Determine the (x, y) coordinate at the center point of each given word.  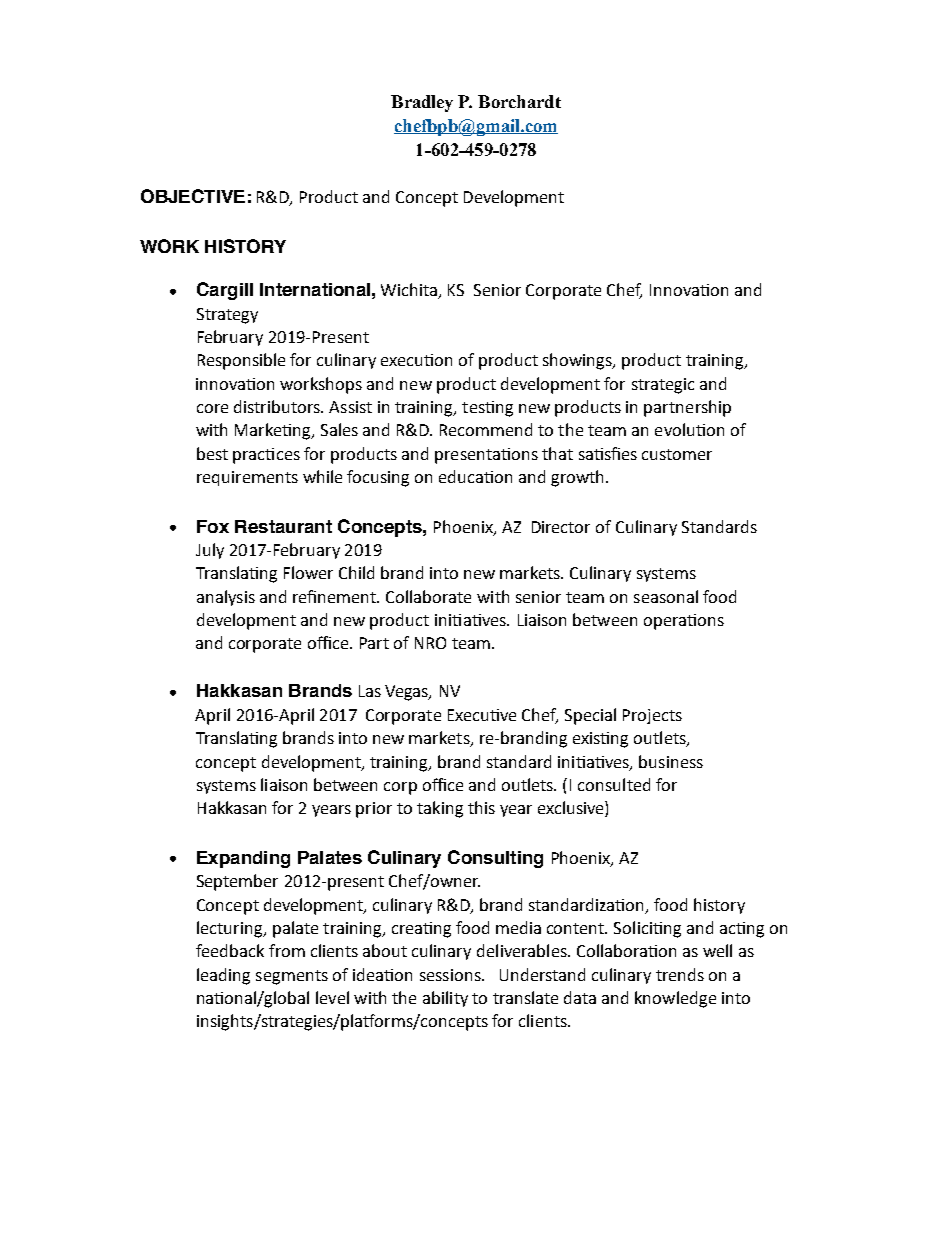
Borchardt (519, 101)
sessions (451, 975)
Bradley (422, 103)
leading (223, 976)
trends (680, 974)
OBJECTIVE (193, 196)
